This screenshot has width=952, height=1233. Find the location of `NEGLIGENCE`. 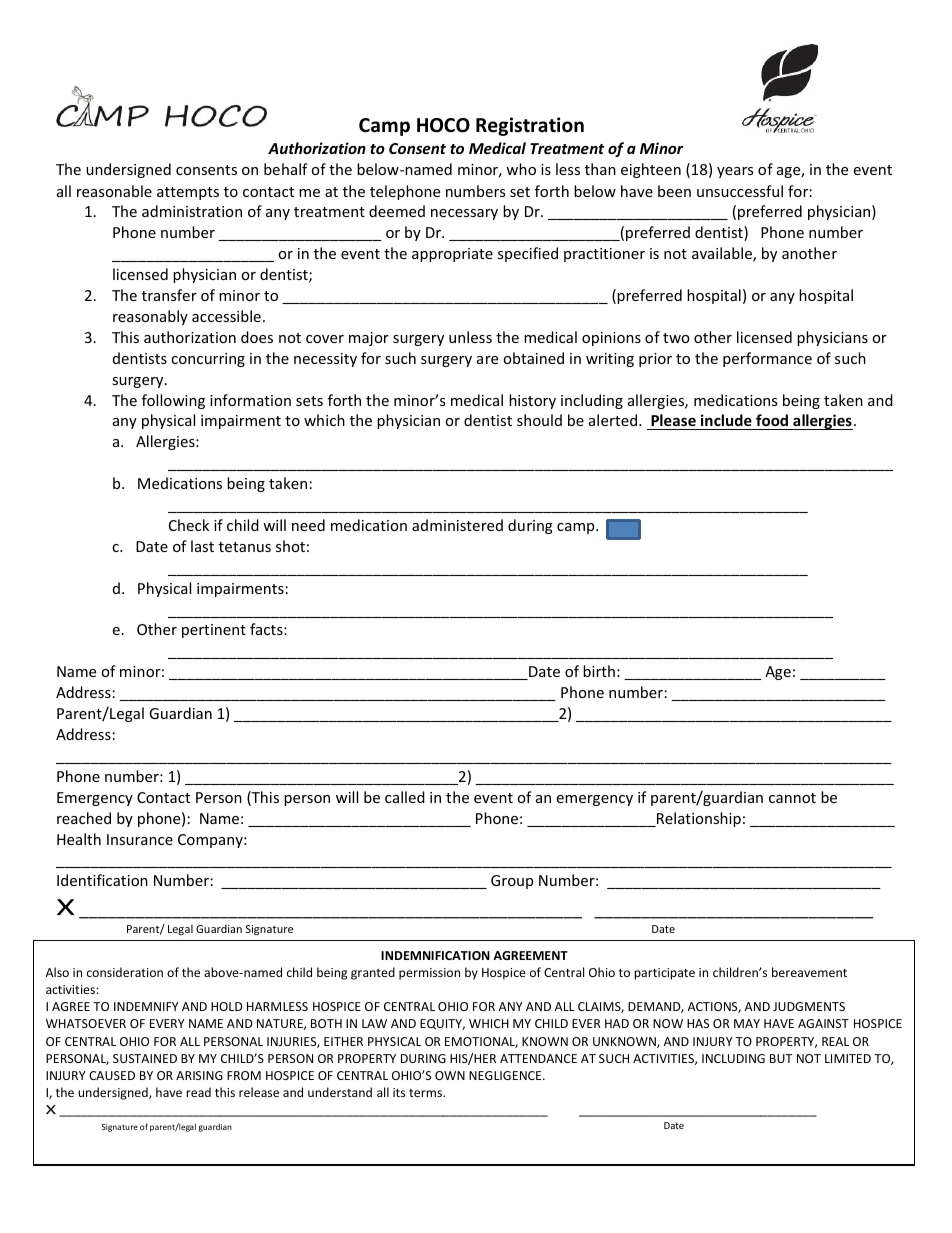

NEGLIGENCE is located at coordinates (506, 1075).
